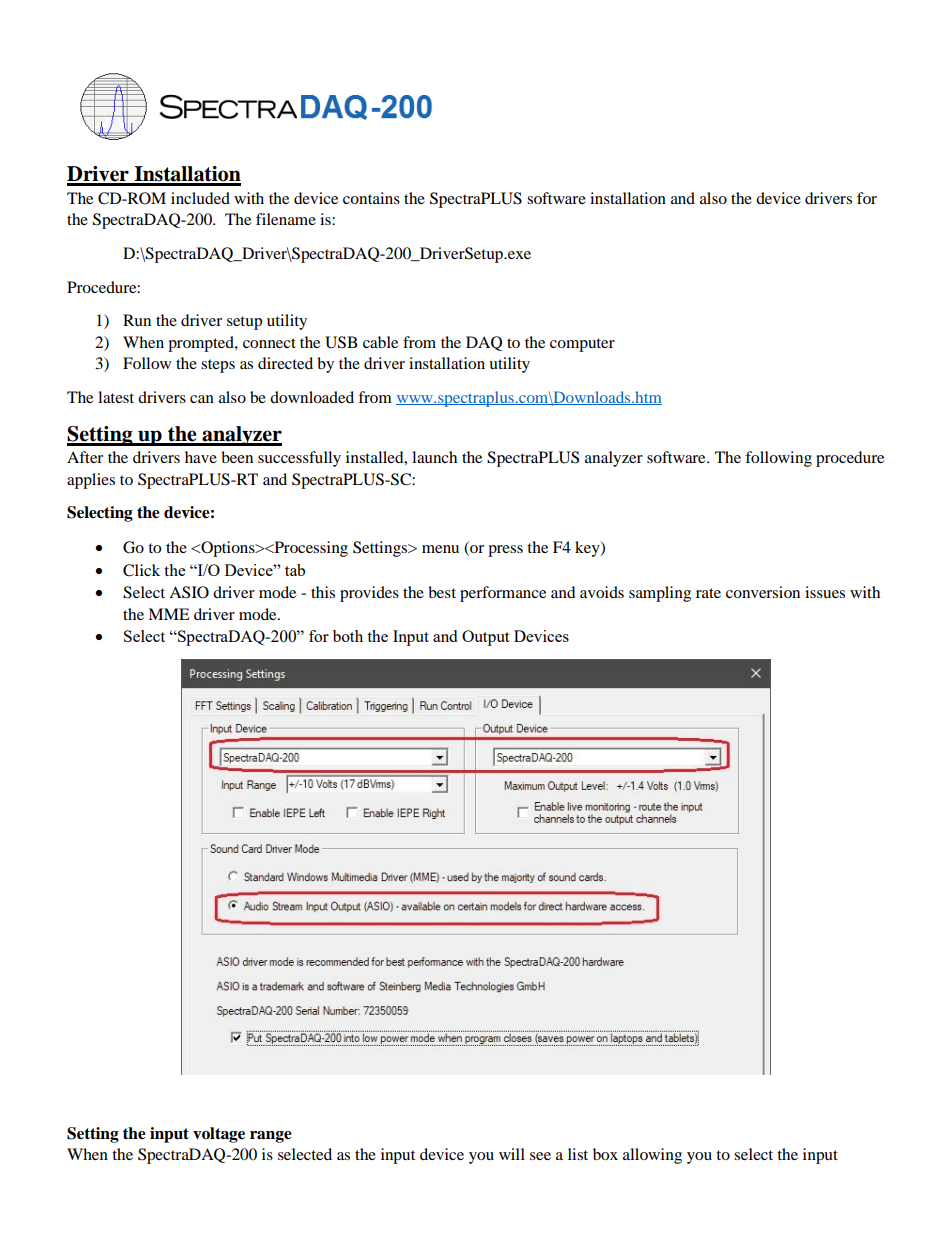  Describe the element at coordinates (219, 1135) in the page. I see `voltage` at that location.
